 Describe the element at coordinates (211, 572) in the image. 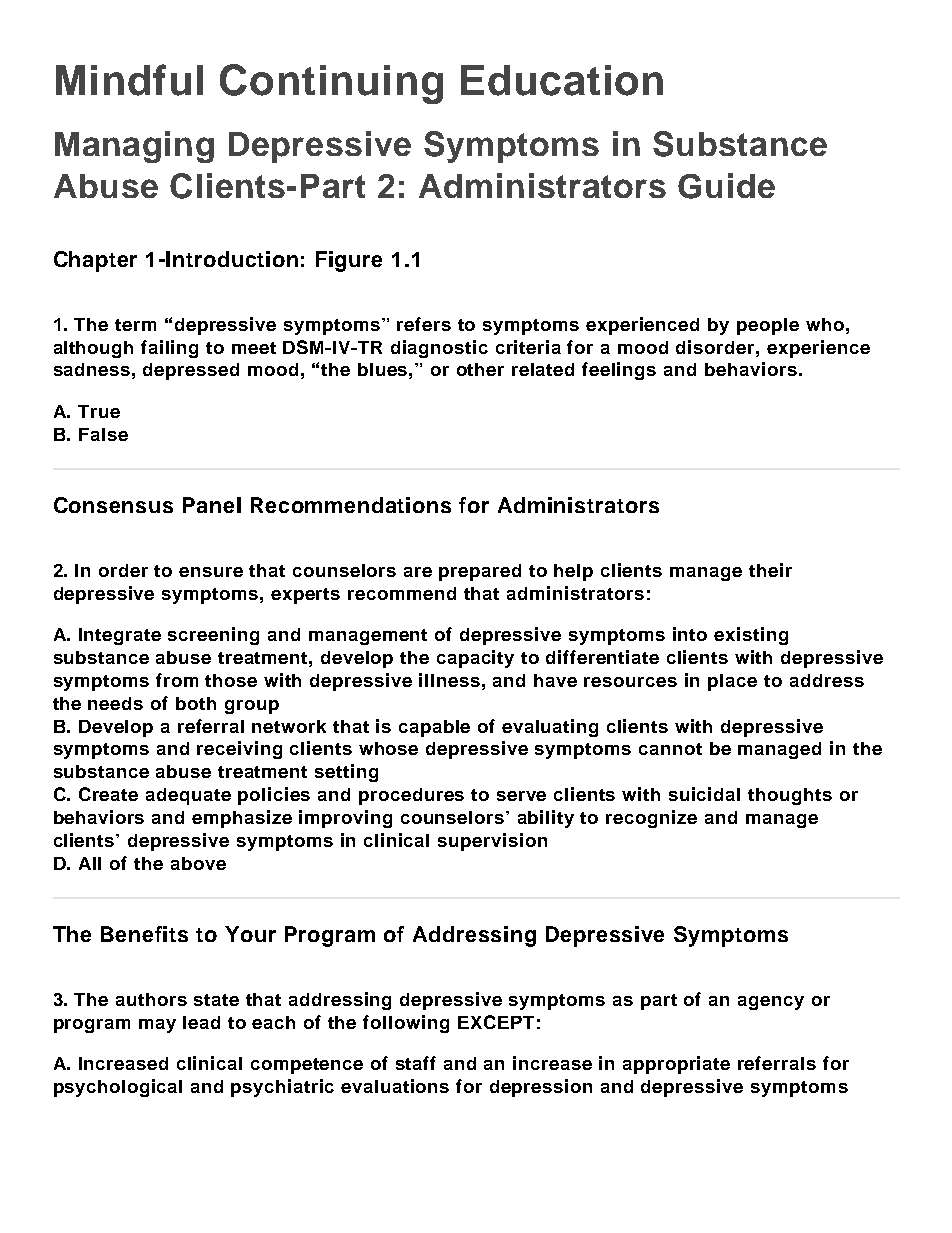

I see `ensure` at that location.
